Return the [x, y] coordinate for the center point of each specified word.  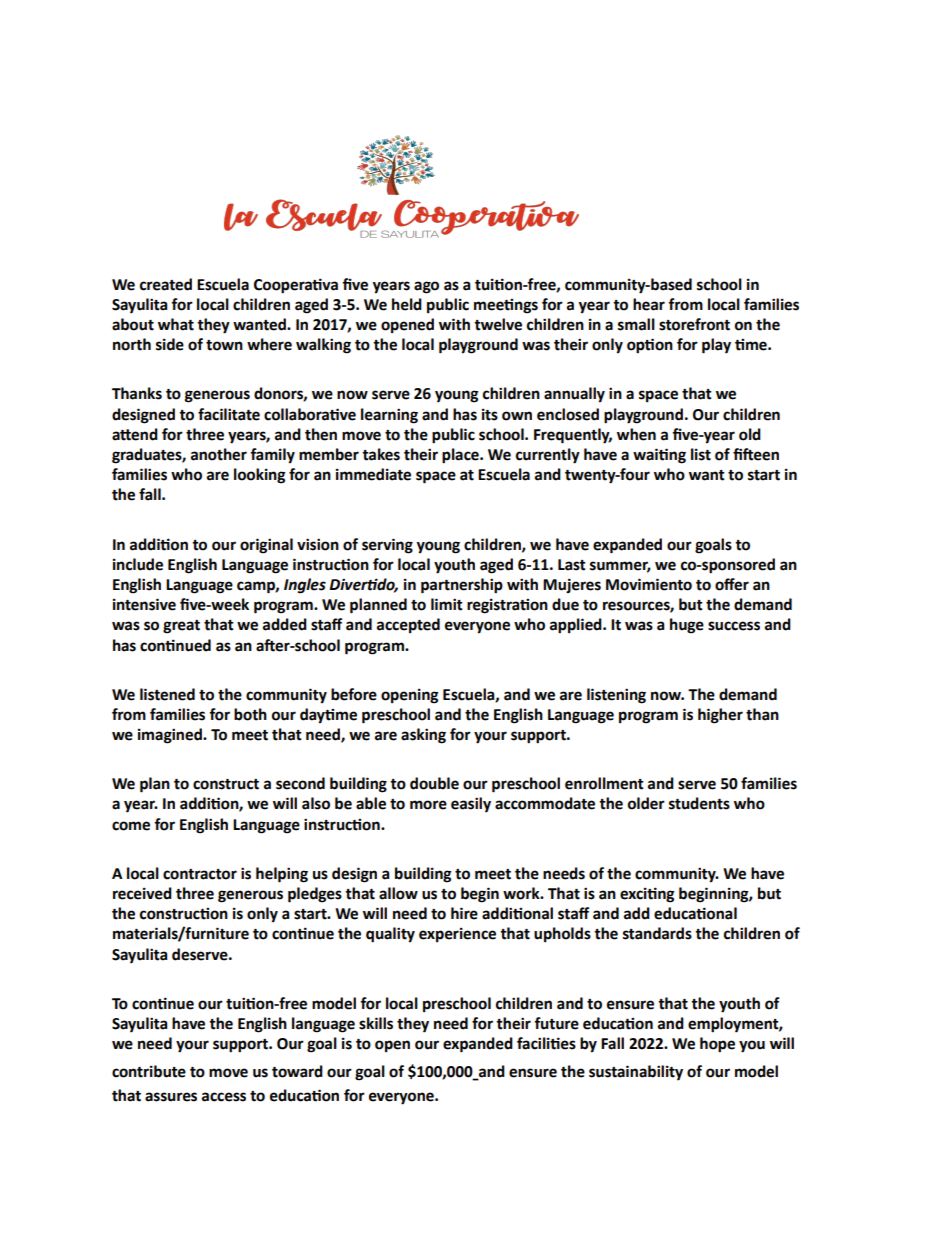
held [407, 304]
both [250, 714]
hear [649, 304]
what [176, 324]
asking [423, 736]
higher [720, 716]
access [224, 1097]
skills [376, 1023]
